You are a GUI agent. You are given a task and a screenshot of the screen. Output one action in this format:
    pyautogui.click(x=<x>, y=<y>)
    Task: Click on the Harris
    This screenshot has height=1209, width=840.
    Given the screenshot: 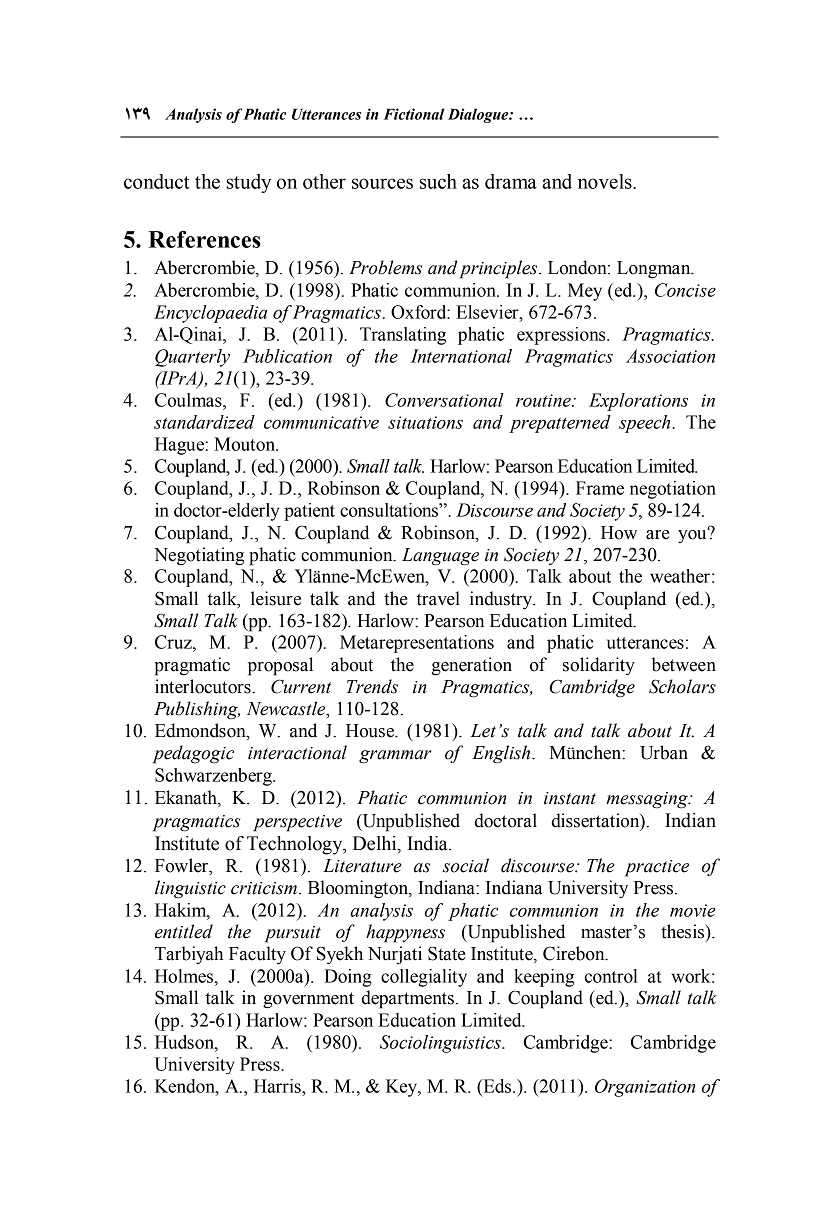 What is the action you would take?
    pyautogui.click(x=278, y=1086)
